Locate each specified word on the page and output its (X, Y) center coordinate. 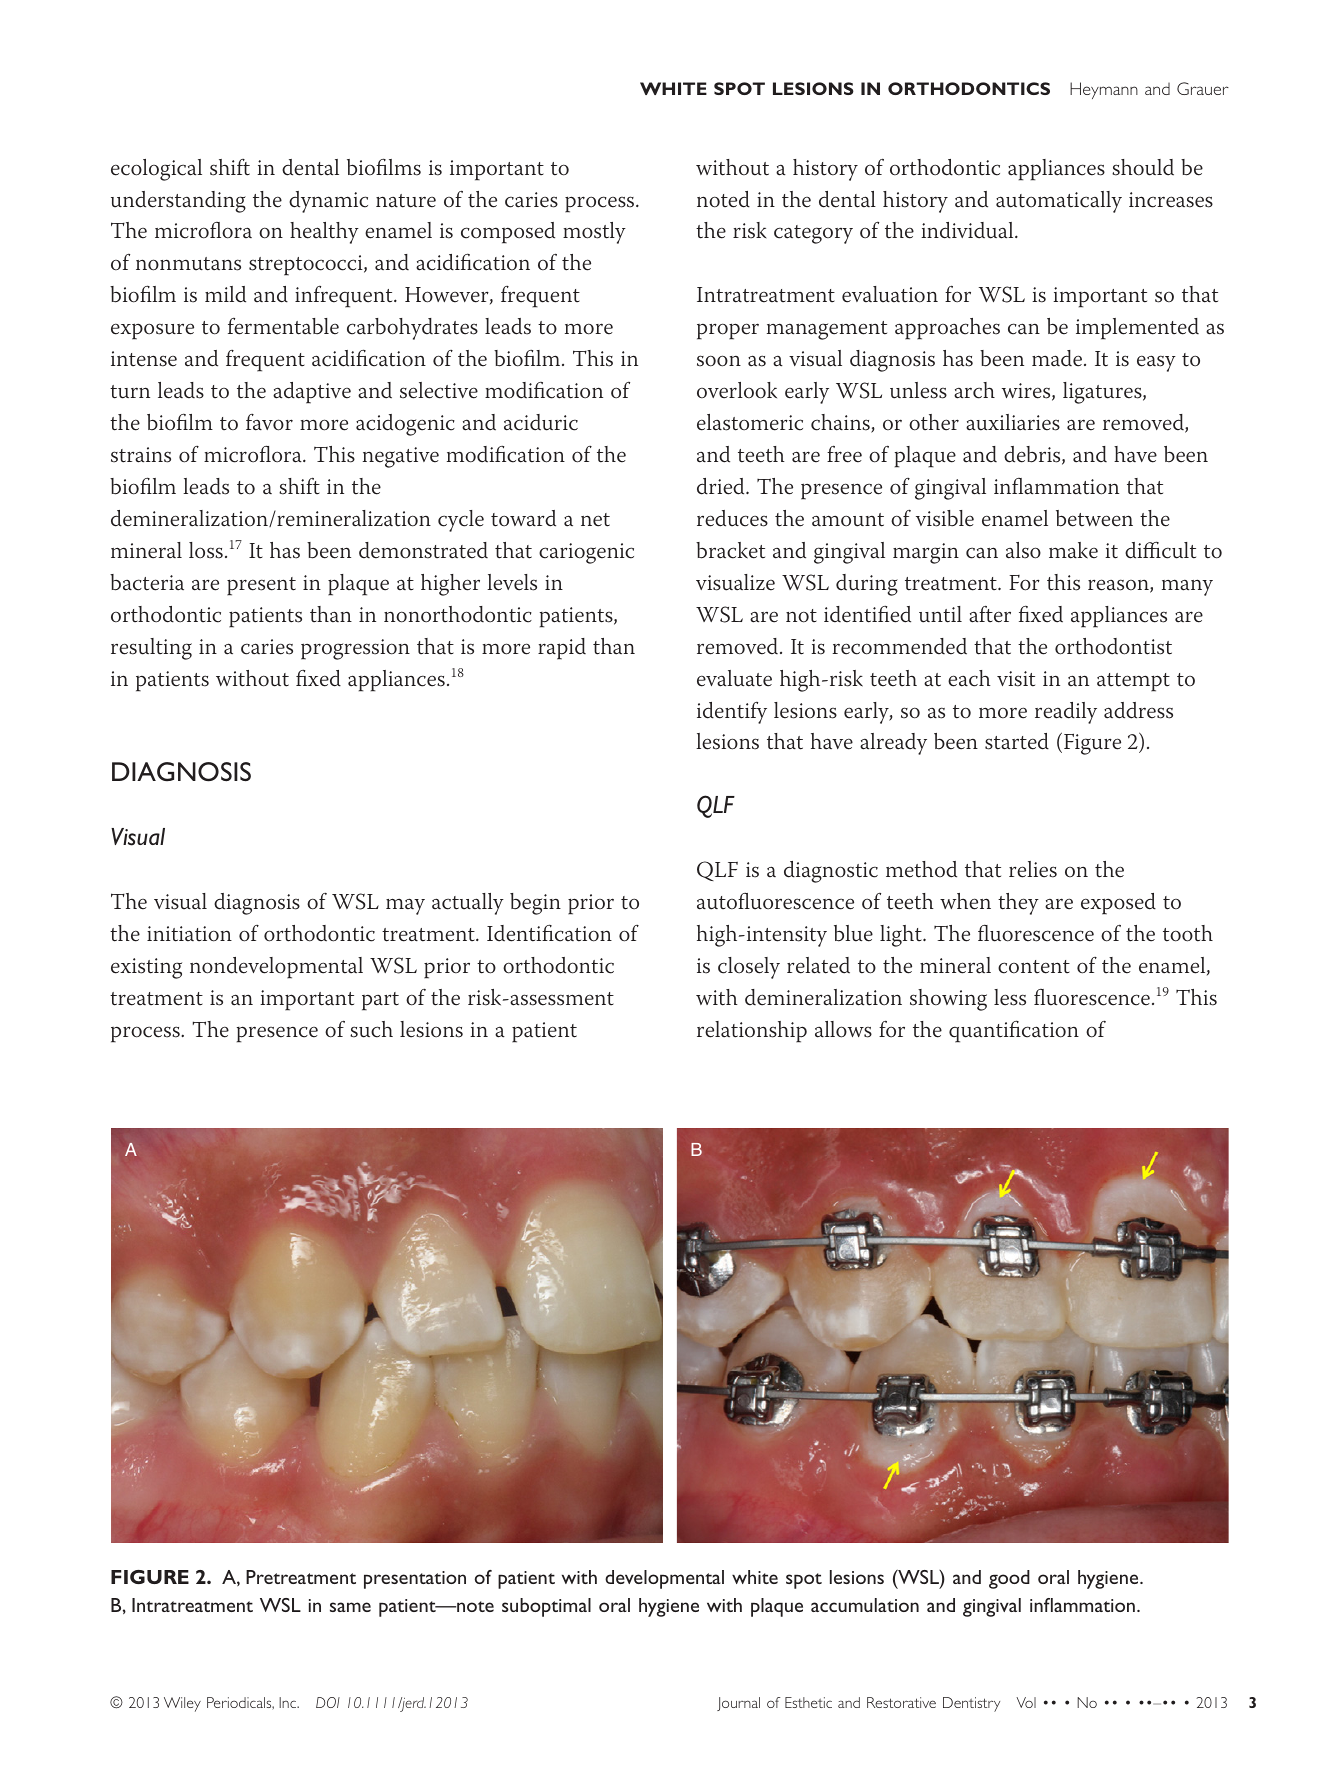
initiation (189, 934)
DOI (328, 1702)
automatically (1059, 202)
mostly (594, 233)
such (371, 1029)
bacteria (147, 582)
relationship (752, 1032)
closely (749, 968)
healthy (324, 233)
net (595, 520)
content (1034, 967)
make (1073, 550)
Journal (738, 1704)
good (1009, 1579)
